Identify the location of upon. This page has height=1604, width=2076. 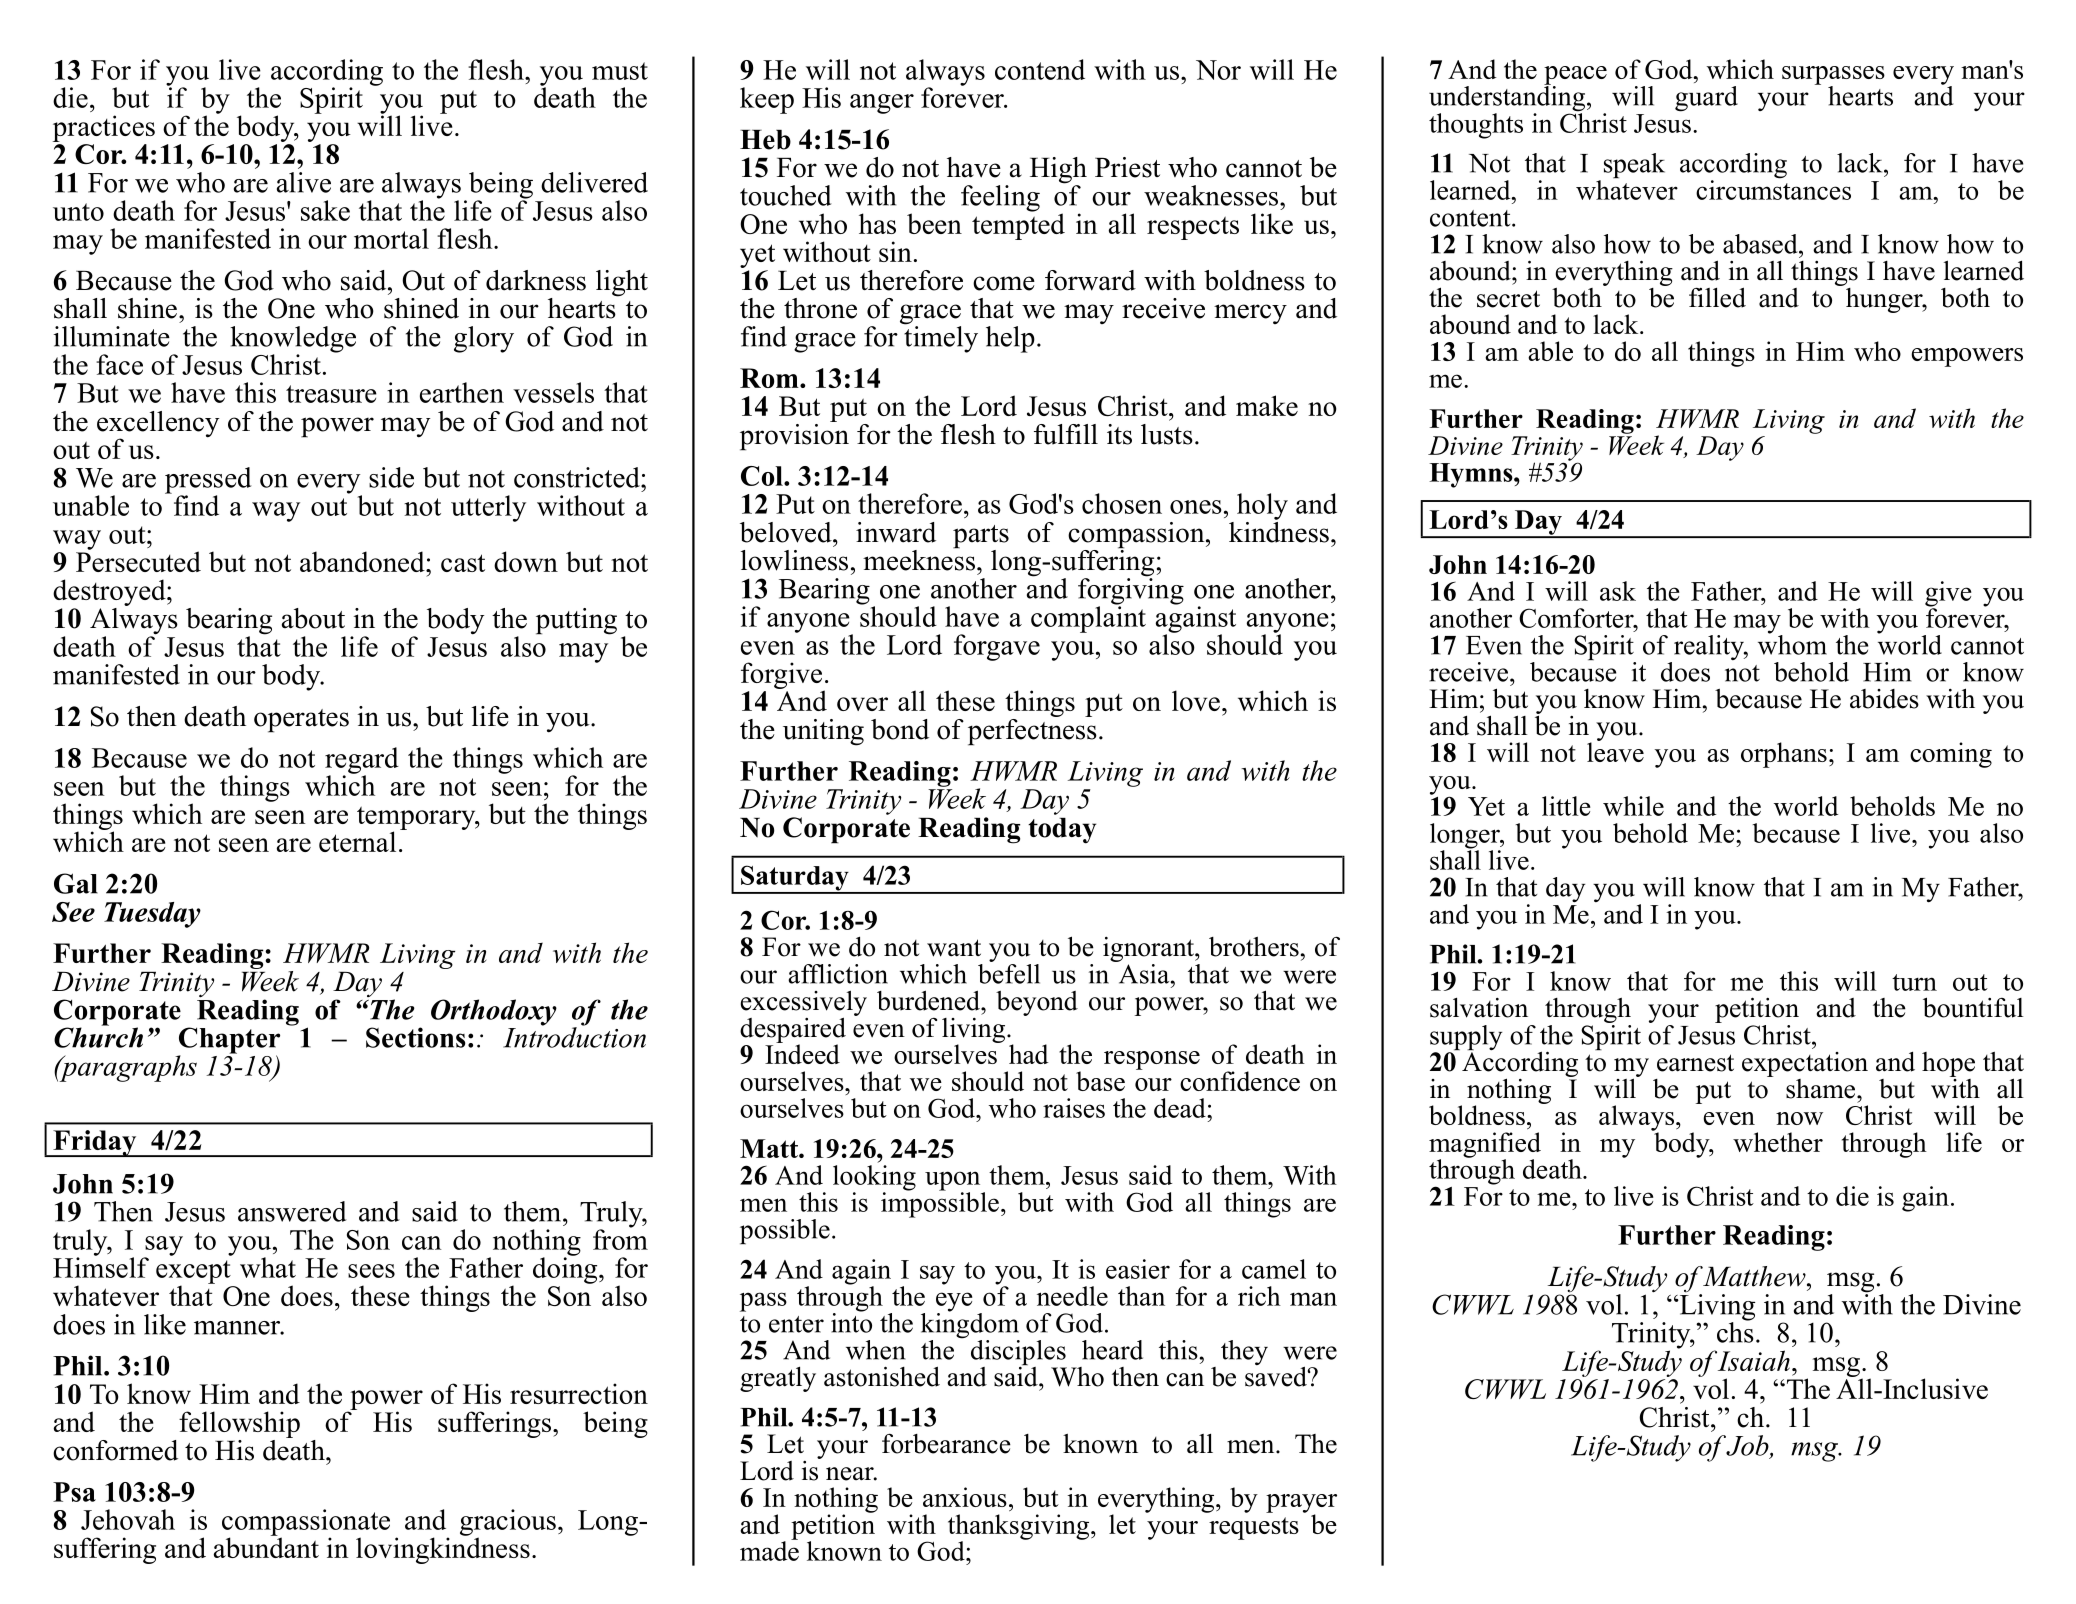
(952, 1182).
